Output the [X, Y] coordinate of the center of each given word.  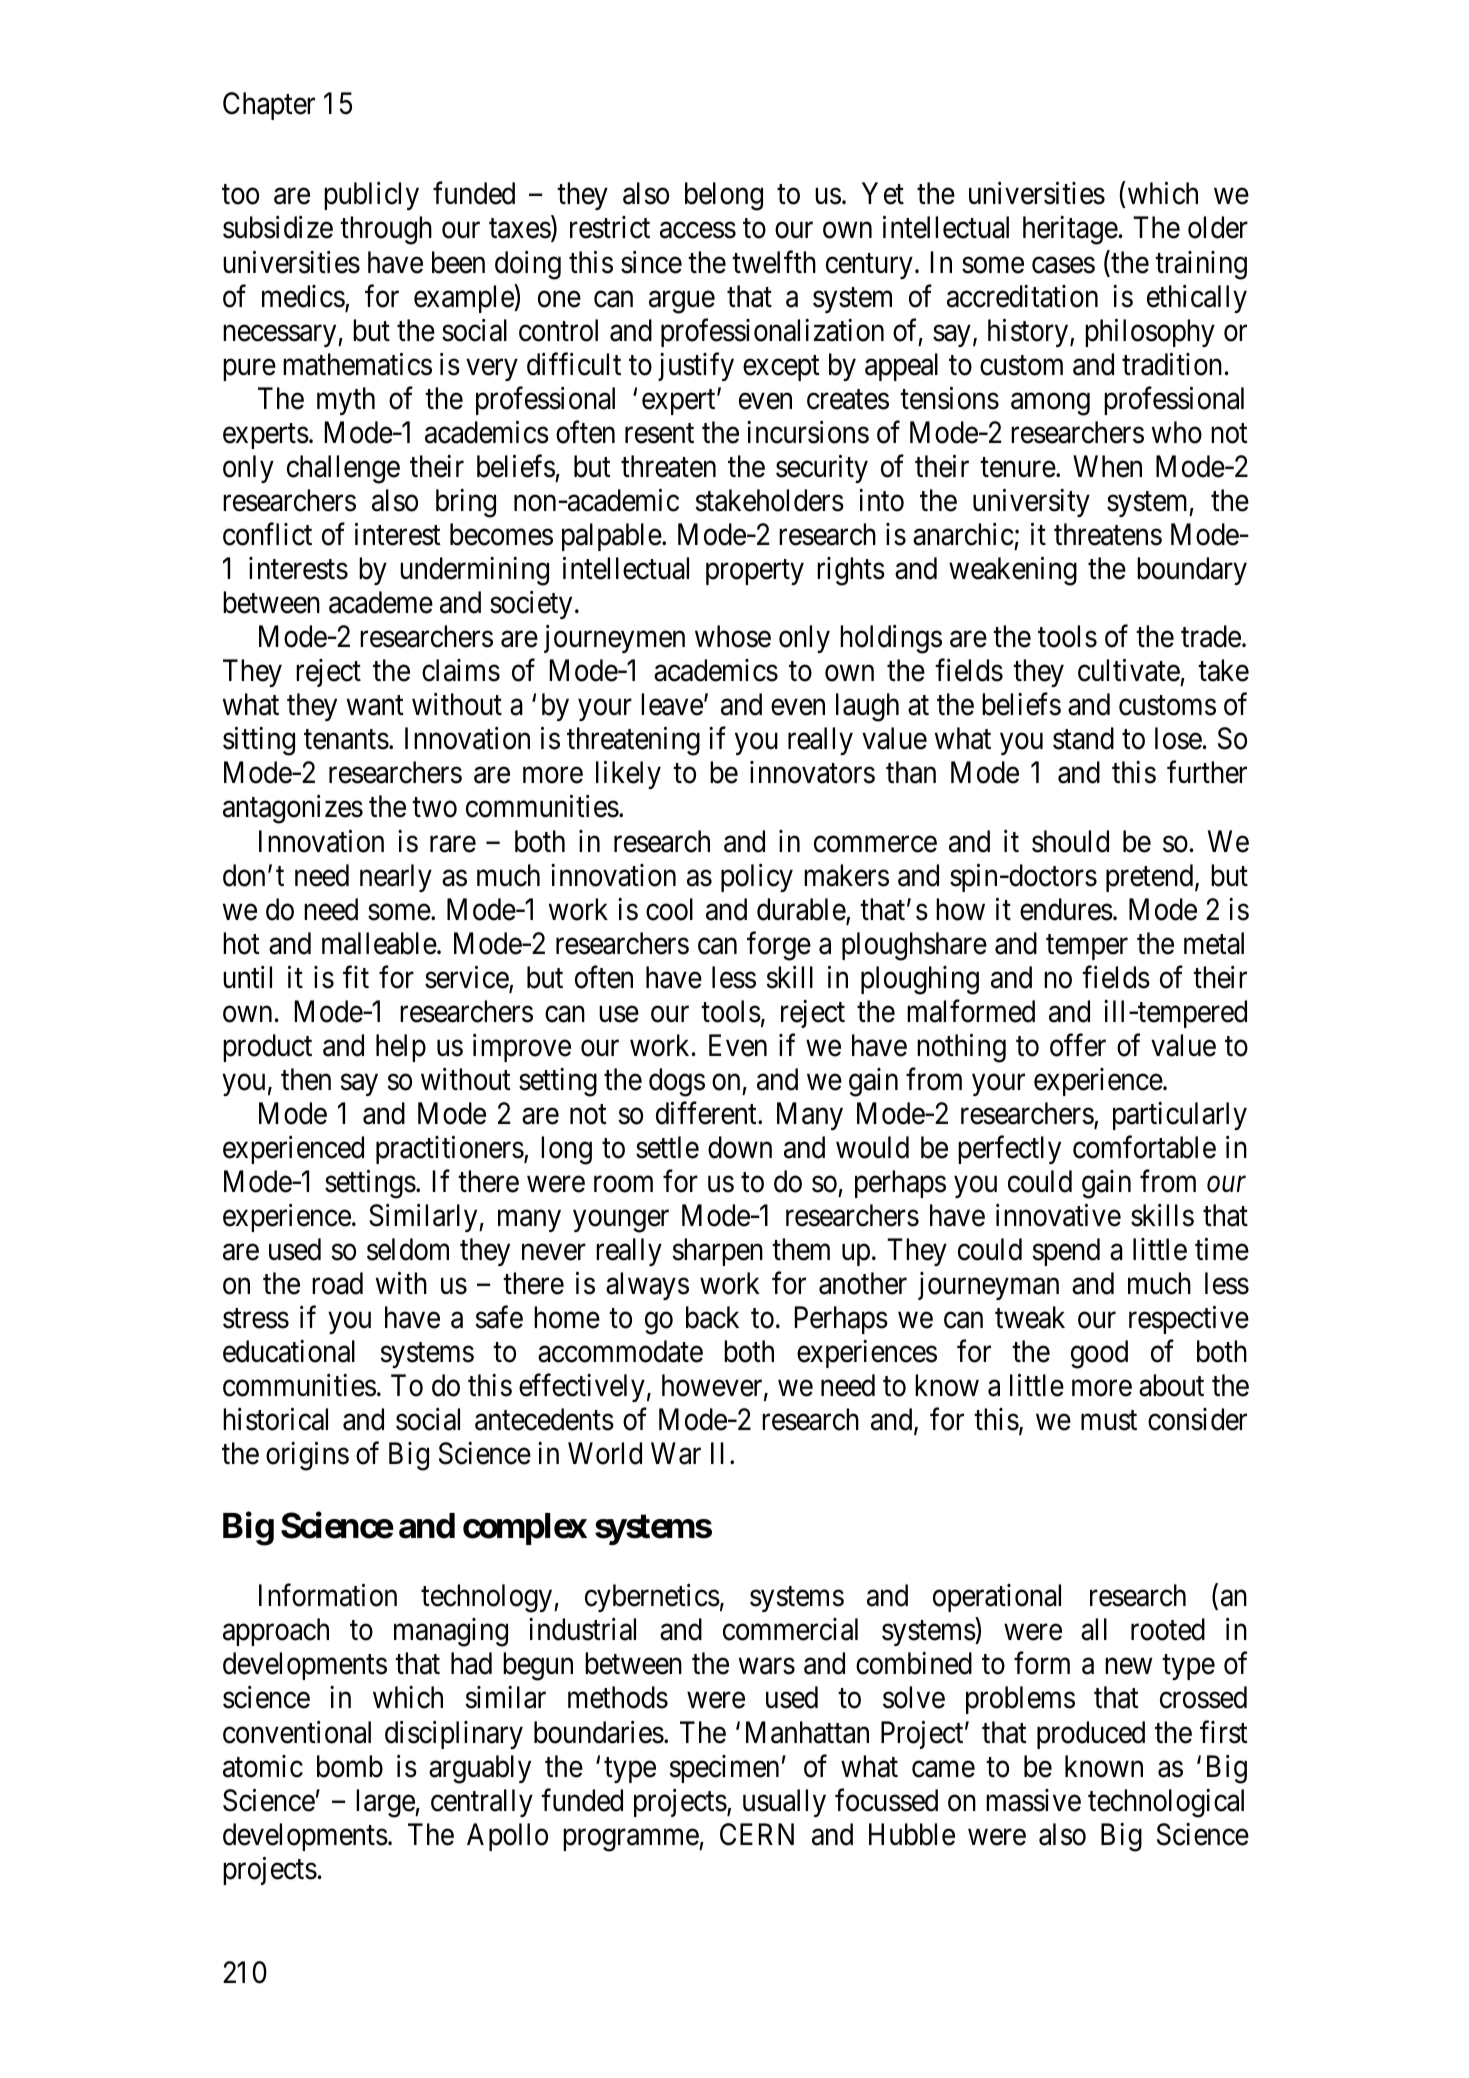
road [337, 1283]
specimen [724, 1769]
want [375, 706]
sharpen [717, 1252]
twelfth [774, 262]
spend [1066, 1252]
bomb [350, 1766]
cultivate [1129, 670]
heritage [1070, 230]
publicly [371, 196]
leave [672, 704]
